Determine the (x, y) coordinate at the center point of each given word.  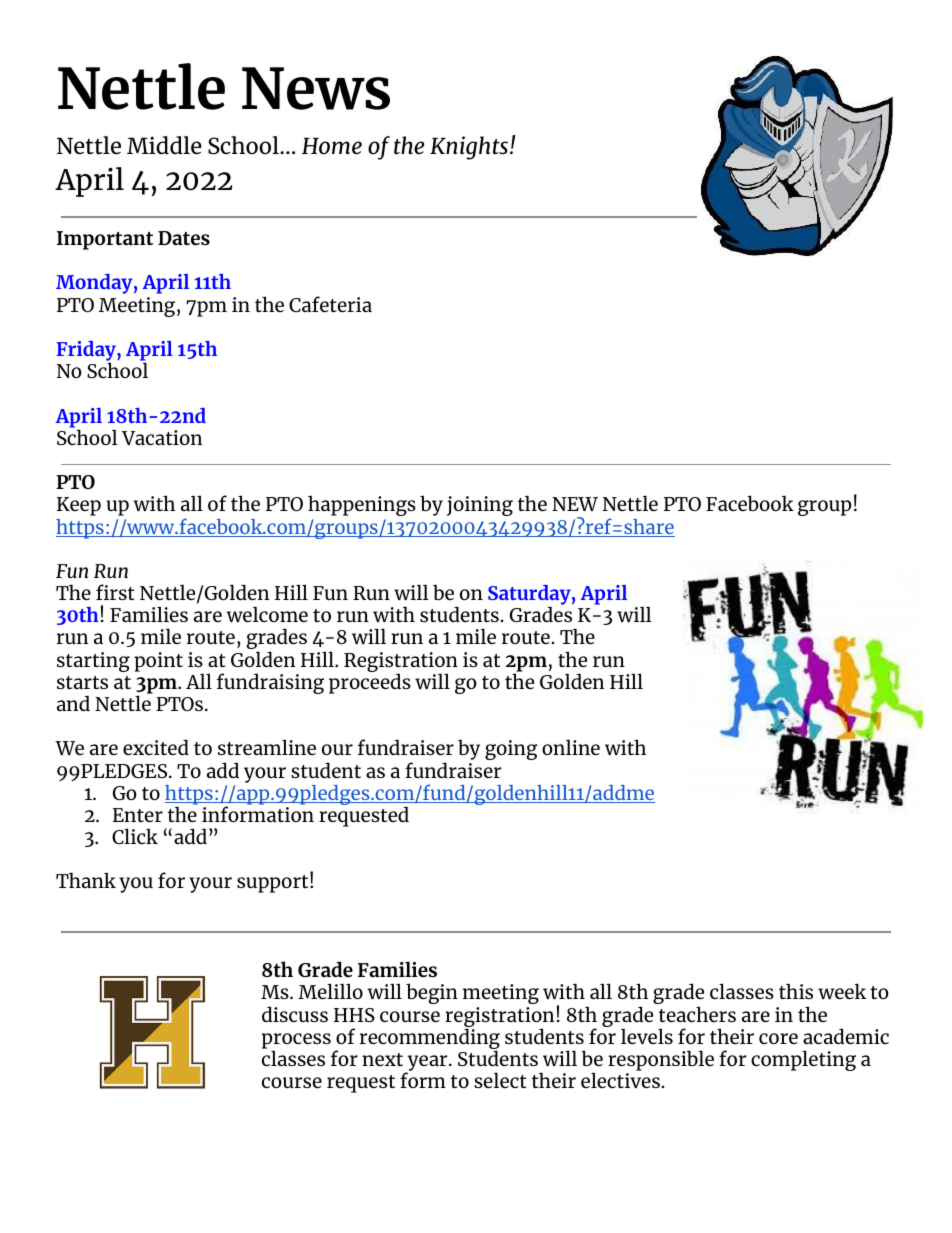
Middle (164, 145)
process (296, 1042)
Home (332, 146)
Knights (469, 148)
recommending (430, 1039)
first (115, 592)
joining (480, 506)
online (571, 747)
